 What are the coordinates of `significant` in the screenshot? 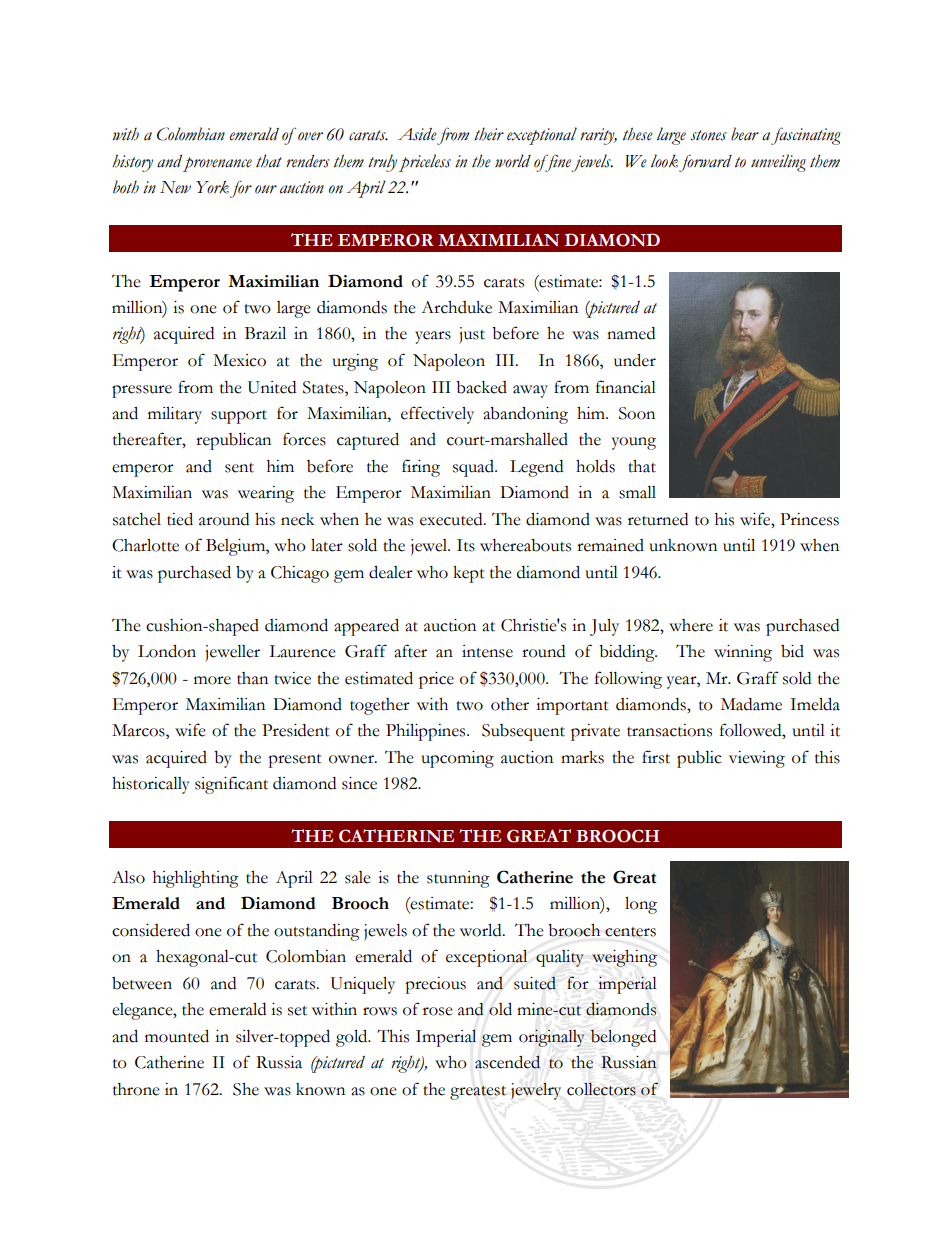 It's located at (231, 785).
